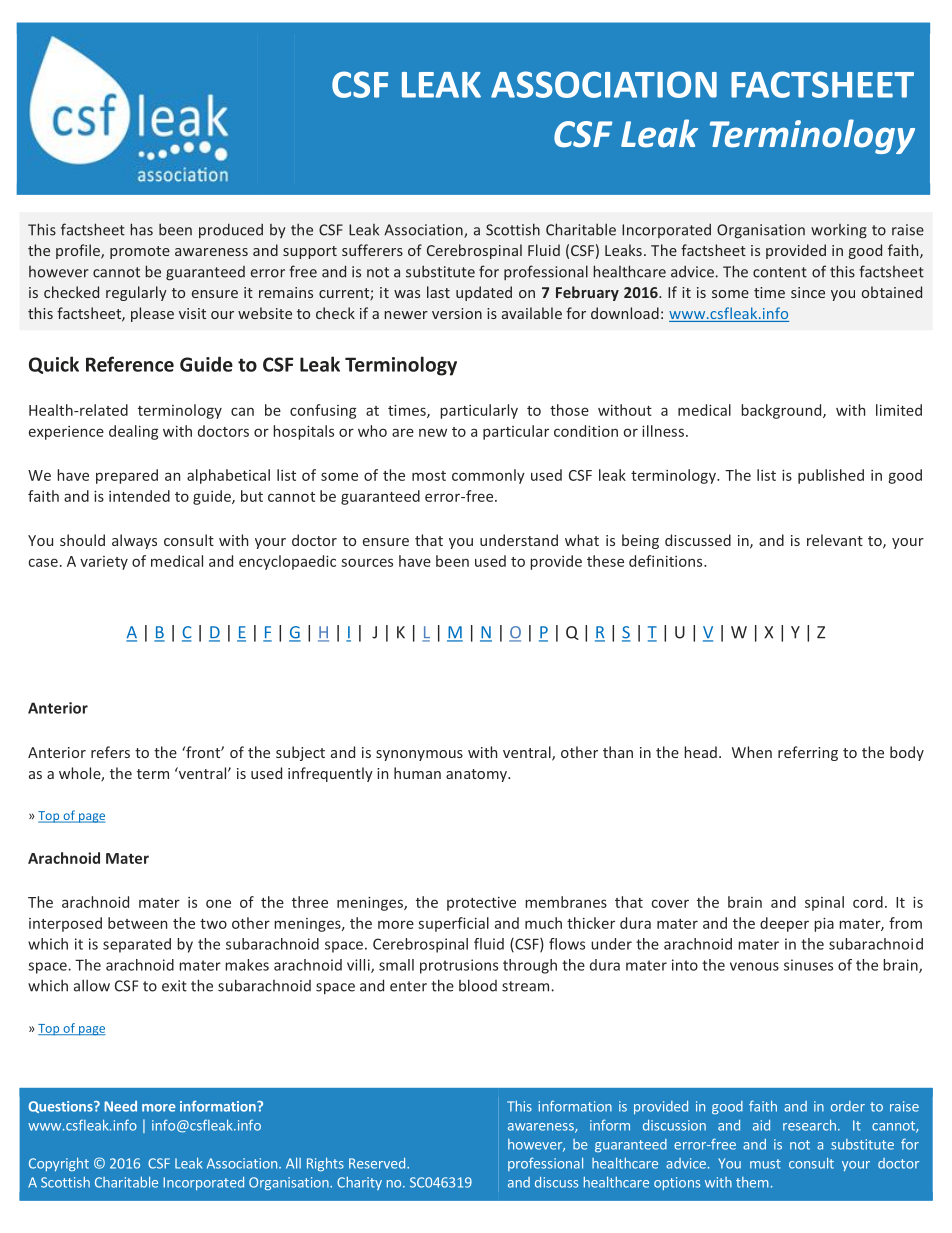  What do you see at coordinates (134, 541) in the screenshot?
I see `always` at bounding box center [134, 541].
